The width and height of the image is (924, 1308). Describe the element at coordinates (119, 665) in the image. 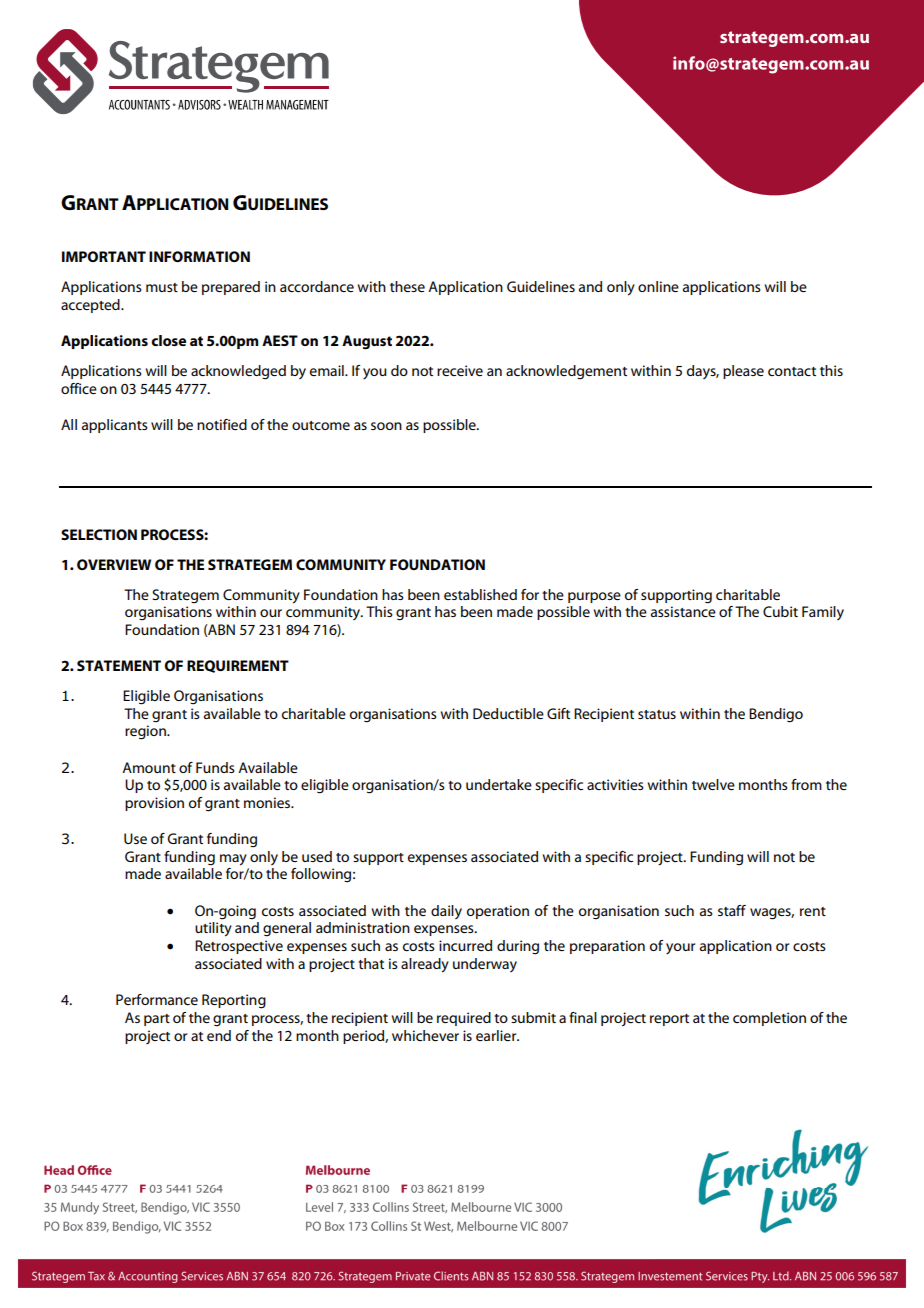

I see `STATEMENT` at that location.
